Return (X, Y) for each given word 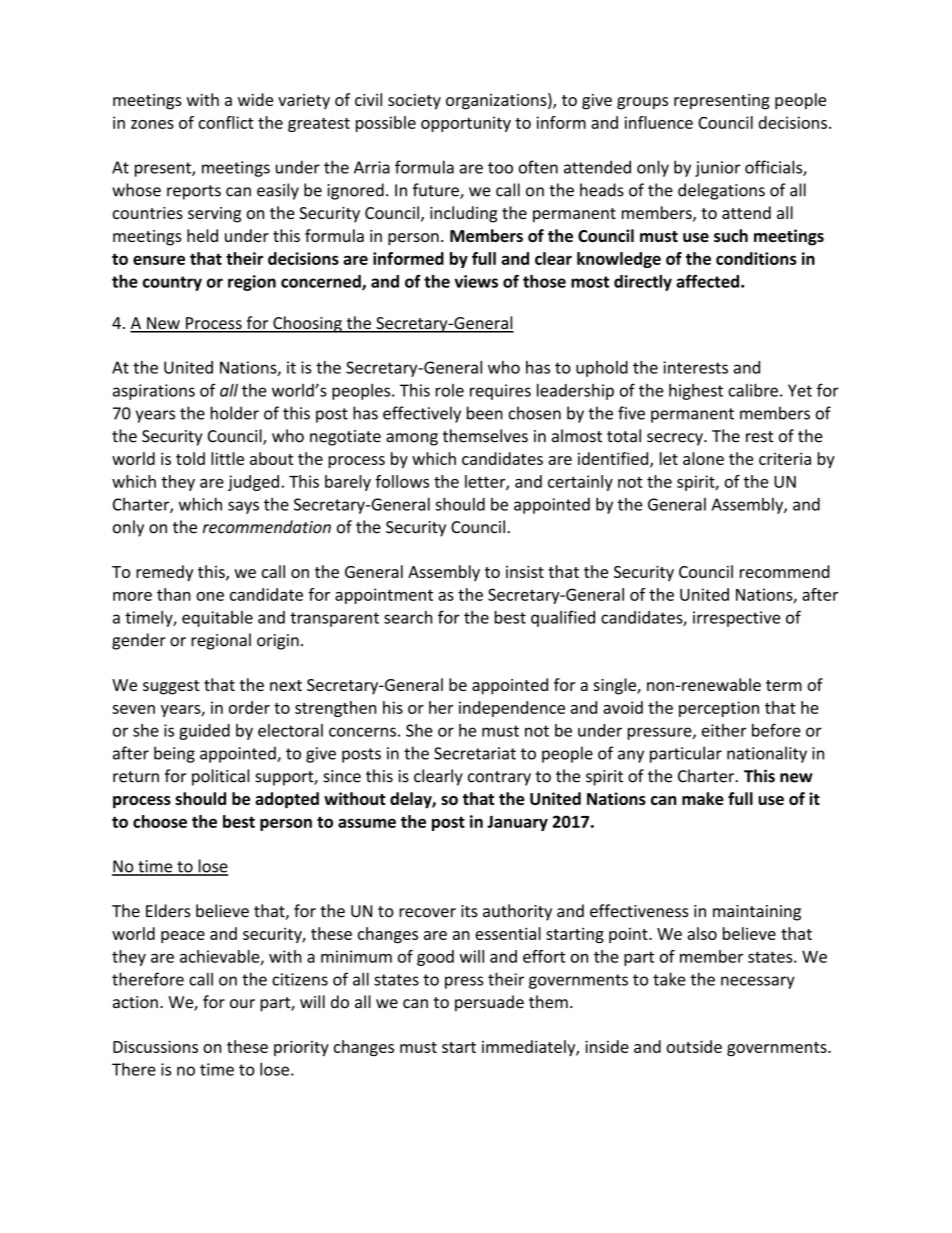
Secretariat (475, 753)
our (242, 1003)
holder (235, 413)
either (724, 730)
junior (717, 169)
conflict (226, 122)
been (485, 413)
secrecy (676, 439)
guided (204, 732)
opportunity (466, 124)
